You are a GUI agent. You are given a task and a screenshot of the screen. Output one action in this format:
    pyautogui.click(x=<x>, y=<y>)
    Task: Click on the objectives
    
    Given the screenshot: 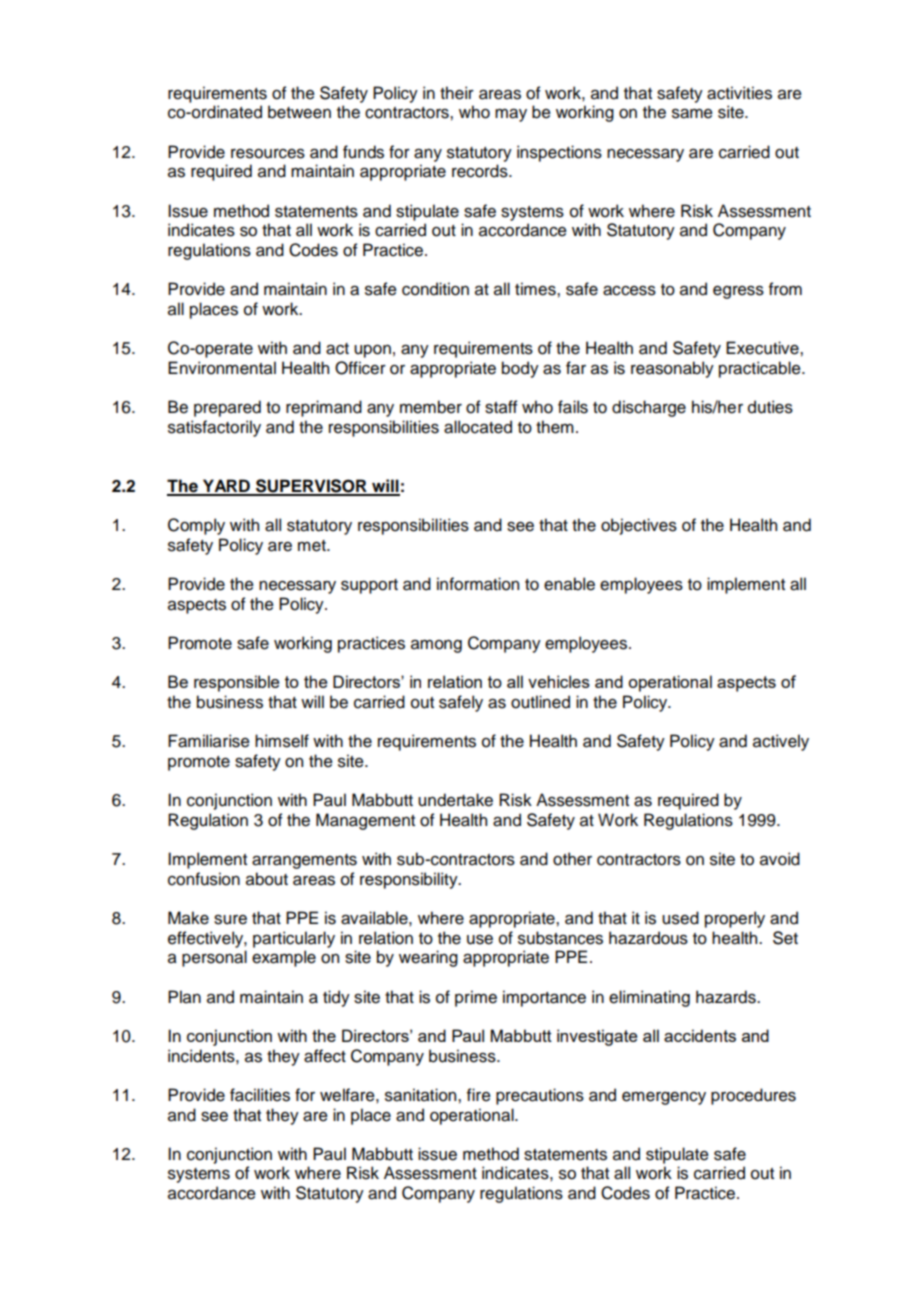 What is the action you would take?
    pyautogui.click(x=639, y=526)
